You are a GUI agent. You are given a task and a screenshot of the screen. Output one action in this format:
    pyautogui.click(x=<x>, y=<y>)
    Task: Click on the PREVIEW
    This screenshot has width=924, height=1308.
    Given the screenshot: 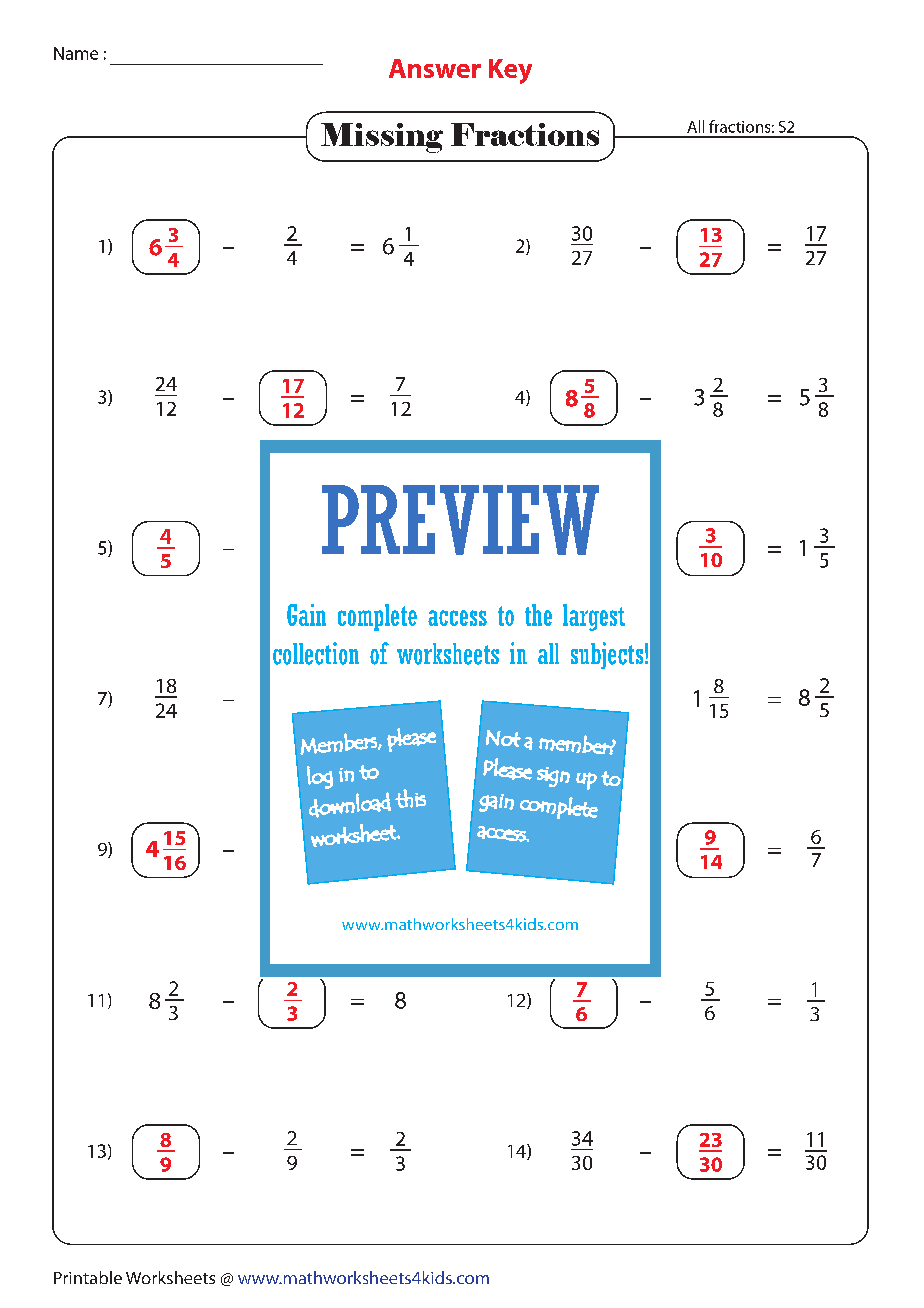 What is the action you would take?
    pyautogui.click(x=460, y=520)
